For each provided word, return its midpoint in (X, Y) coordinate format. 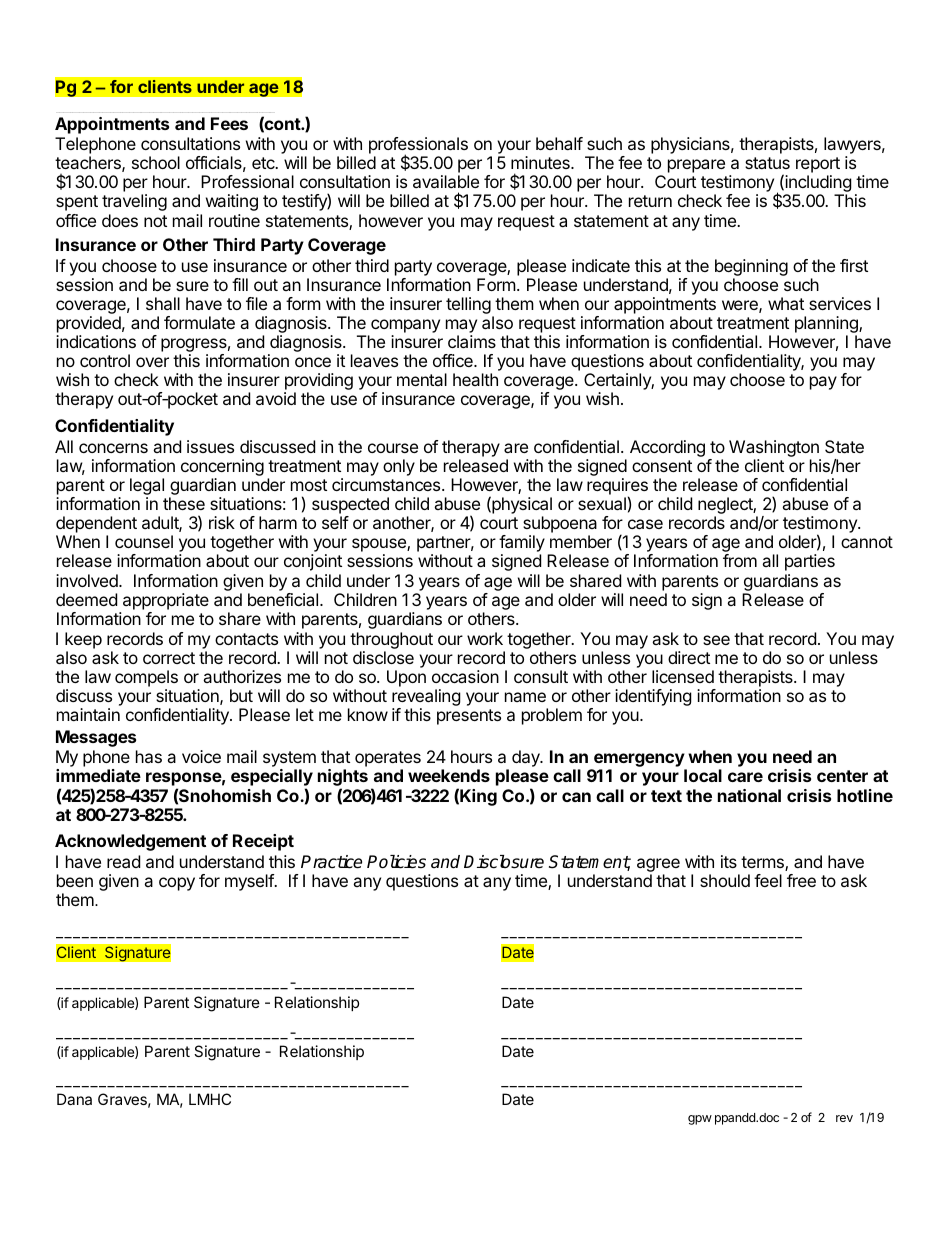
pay (823, 383)
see (716, 640)
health (475, 379)
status (767, 163)
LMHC (210, 1099)
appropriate (166, 601)
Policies (396, 862)
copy (177, 884)
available (446, 181)
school (156, 162)
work (485, 638)
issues (210, 446)
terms (763, 863)
